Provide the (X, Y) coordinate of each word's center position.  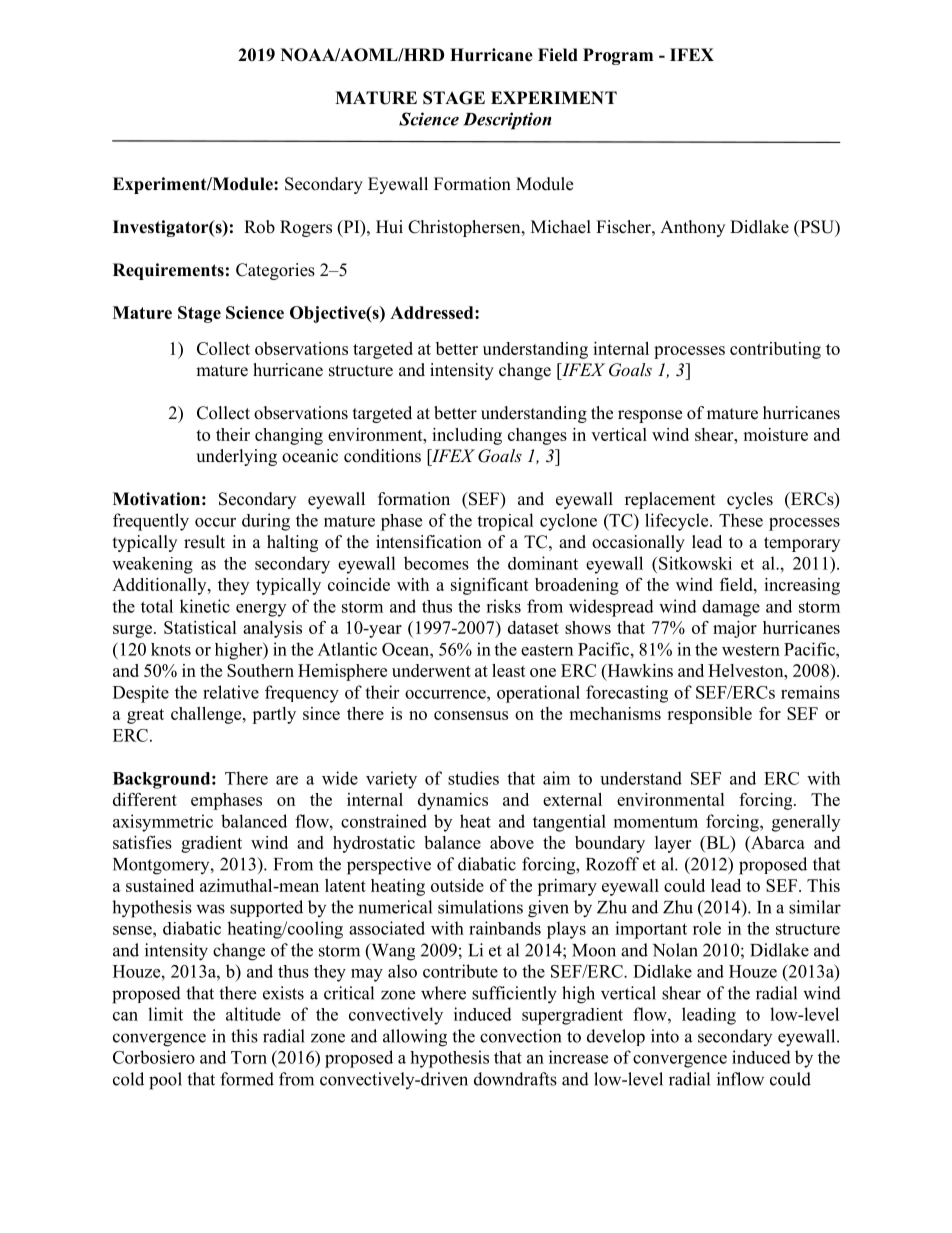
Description (507, 121)
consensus (471, 715)
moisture (775, 434)
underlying (236, 457)
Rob (259, 227)
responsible (709, 715)
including (467, 436)
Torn (249, 1057)
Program (618, 56)
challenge (207, 715)
